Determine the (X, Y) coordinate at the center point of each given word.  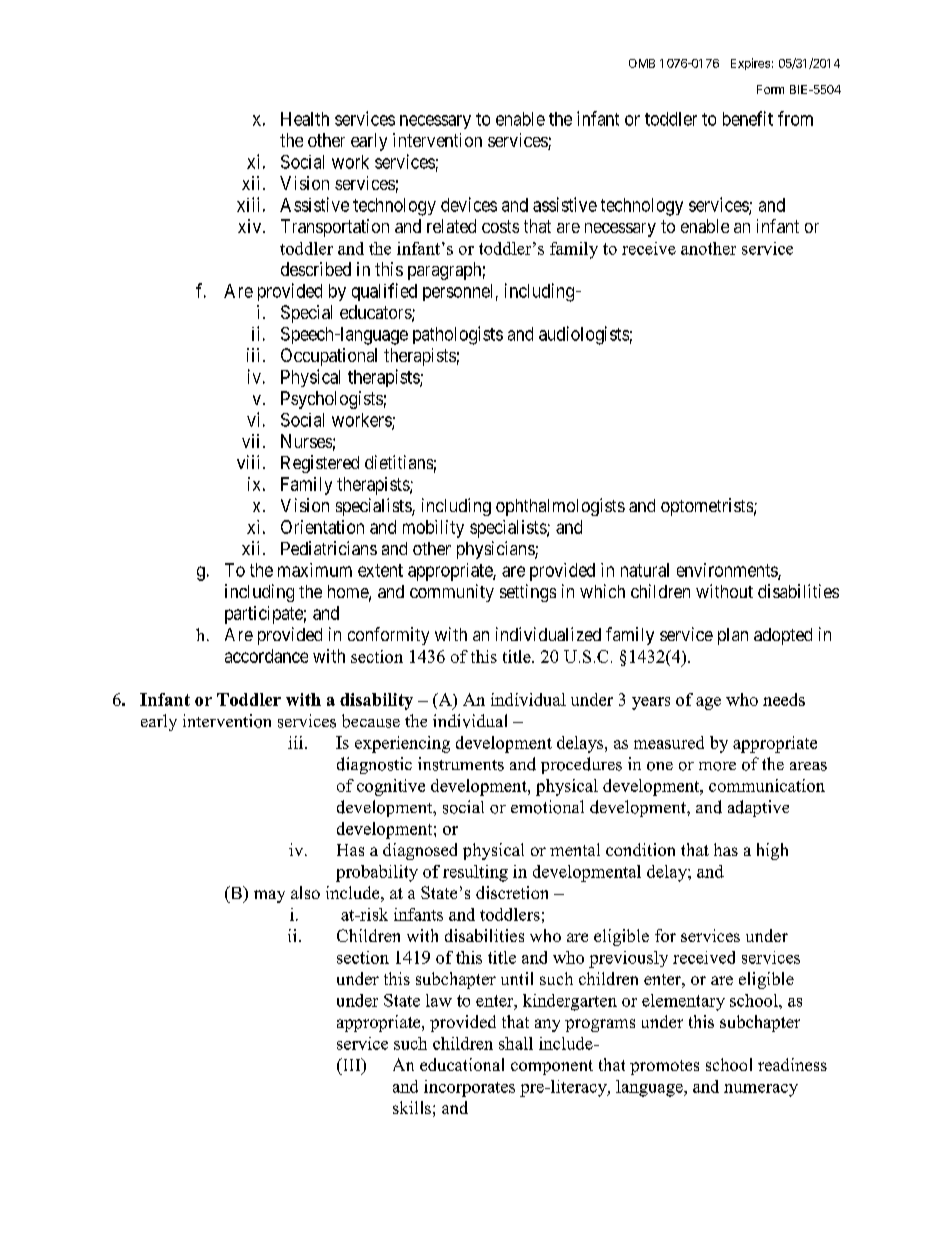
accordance (266, 656)
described (316, 269)
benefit (748, 118)
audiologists (584, 335)
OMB (642, 63)
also (305, 892)
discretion (512, 892)
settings (528, 593)
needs (784, 699)
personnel (457, 292)
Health (305, 119)
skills (412, 1107)
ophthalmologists (560, 507)
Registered (320, 464)
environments (728, 571)
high (772, 851)
